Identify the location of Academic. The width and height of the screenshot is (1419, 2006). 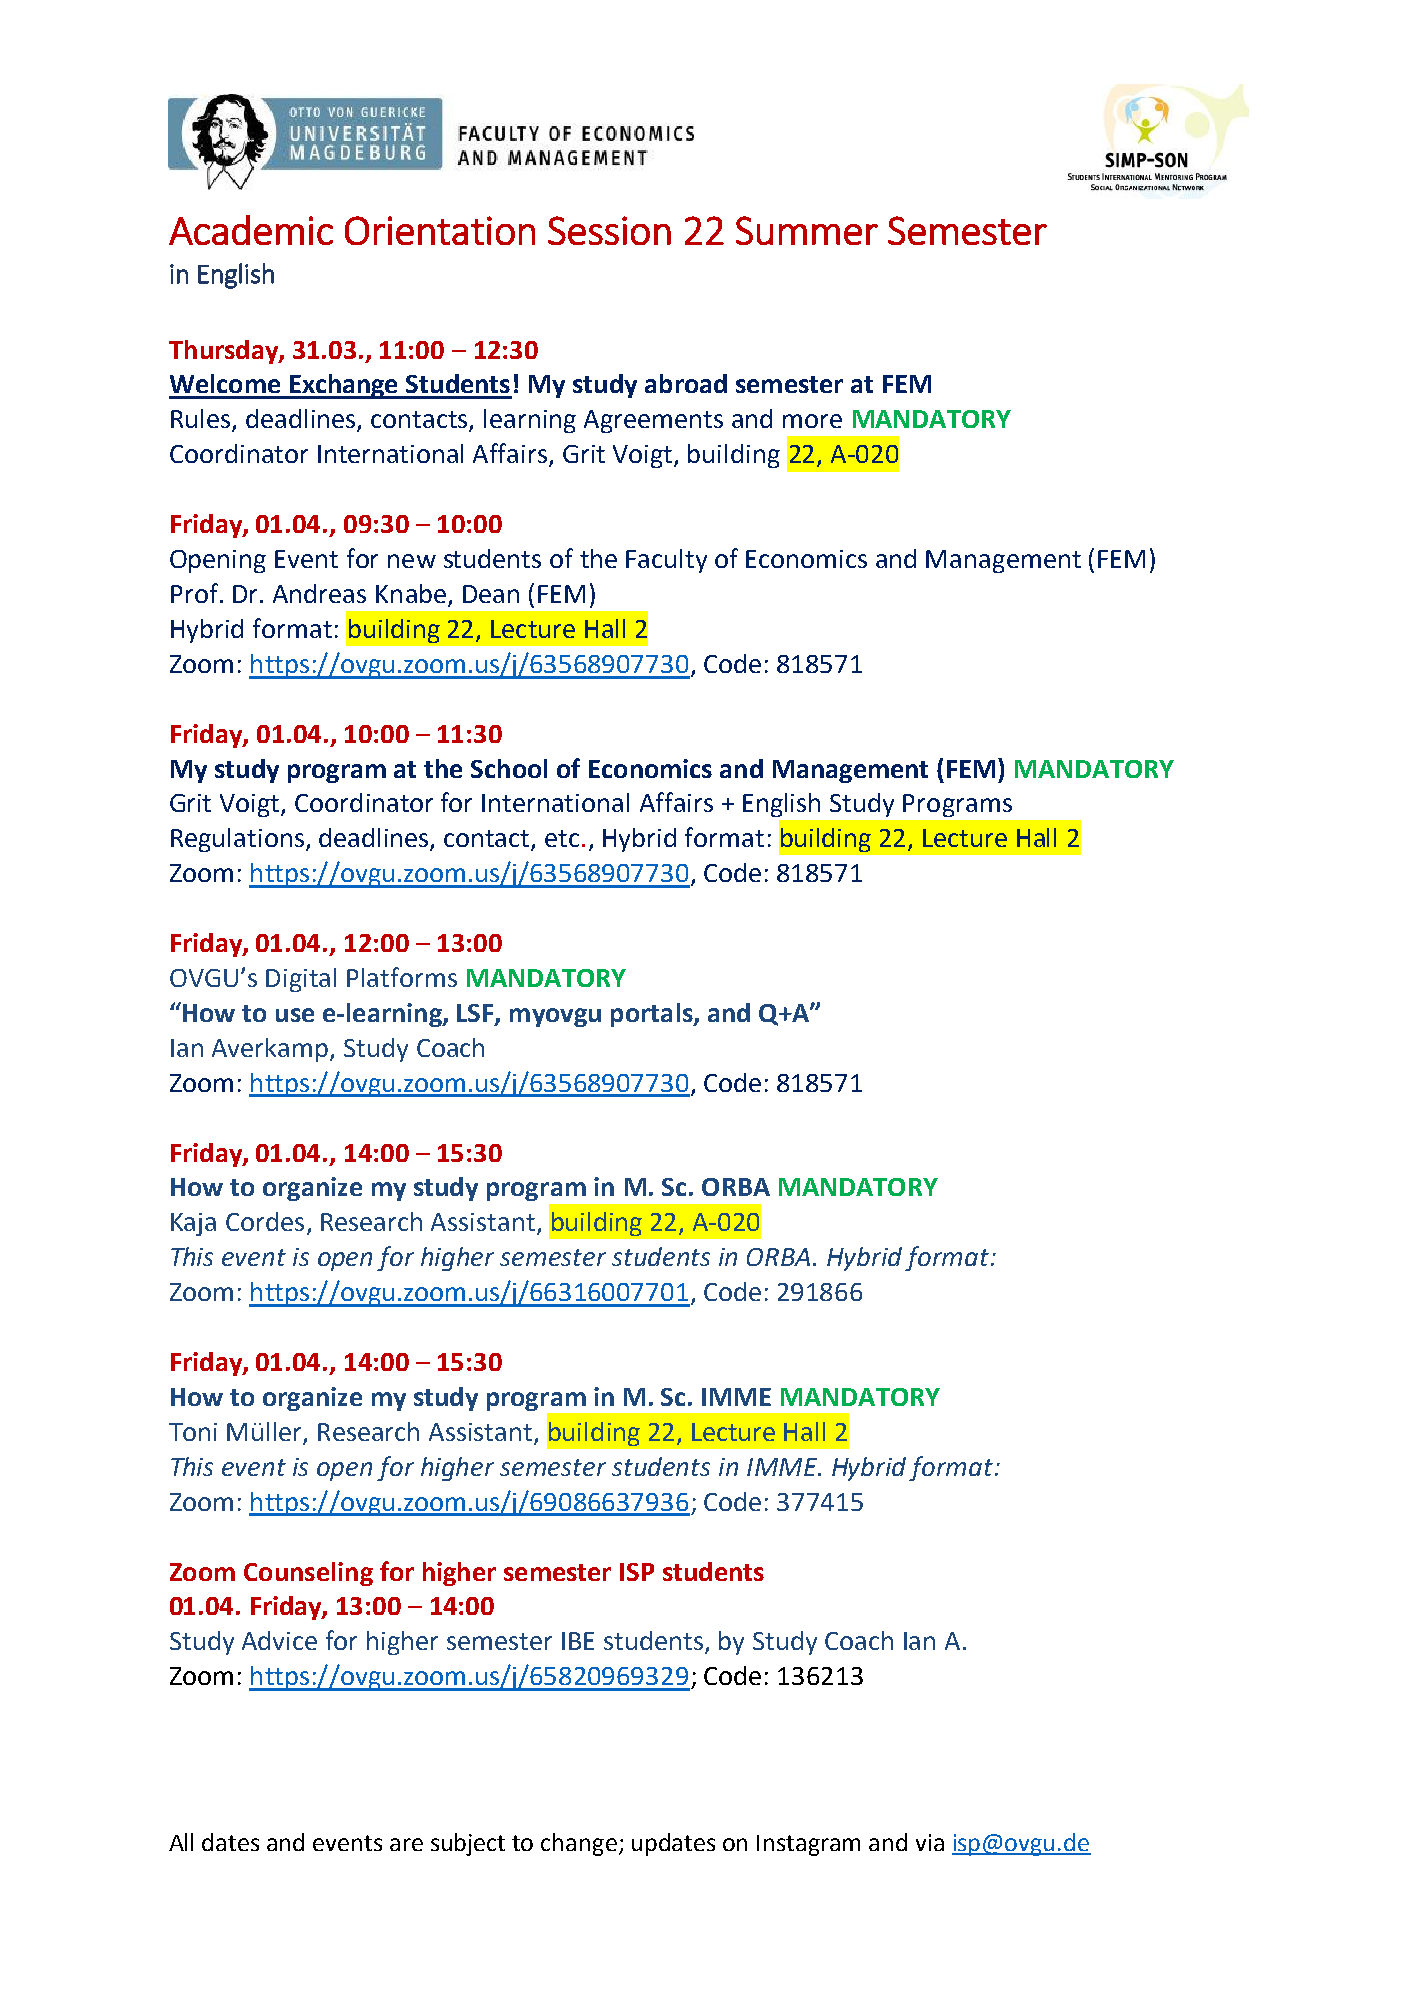
(251, 230).
